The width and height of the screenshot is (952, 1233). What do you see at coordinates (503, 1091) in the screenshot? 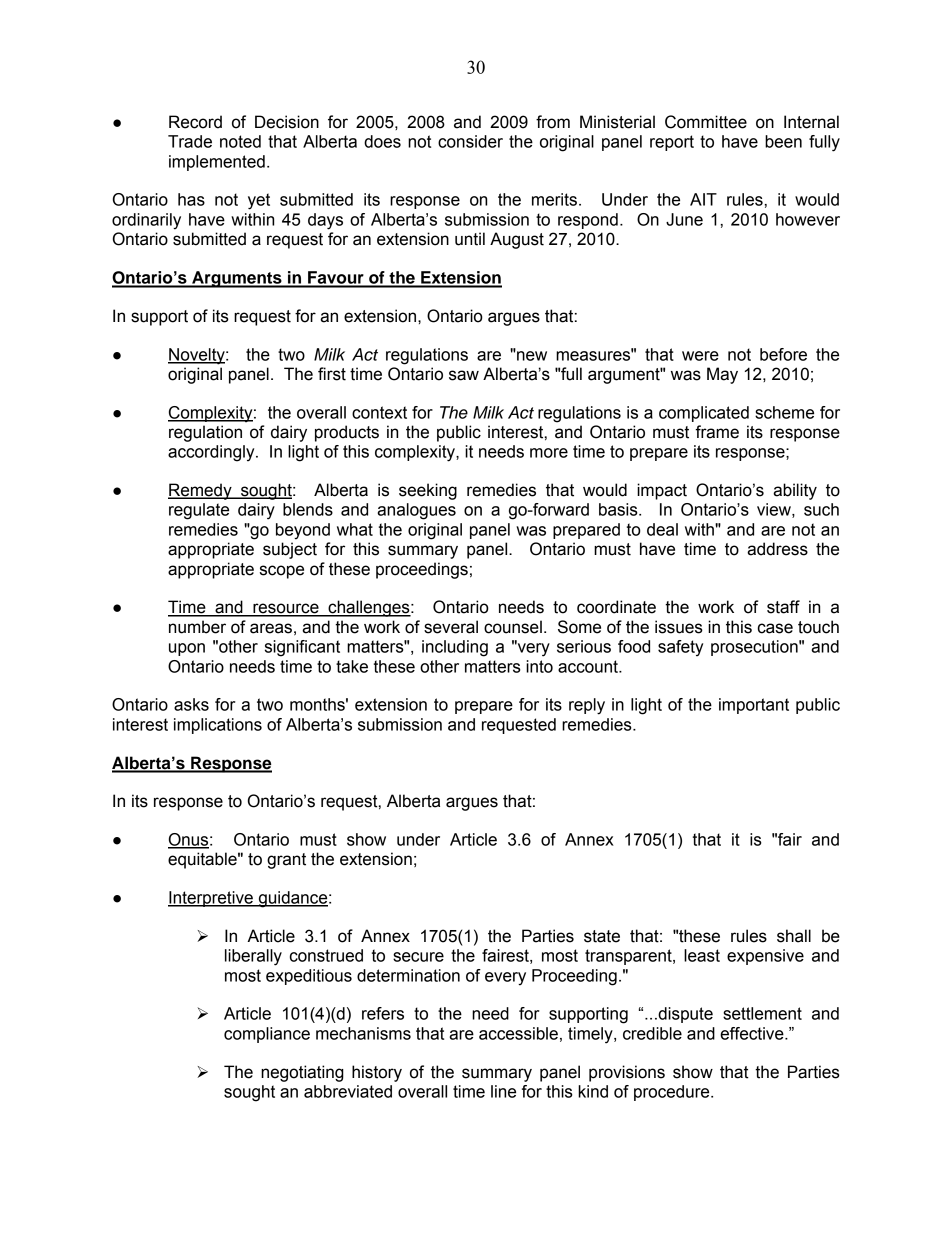
I see `line` at bounding box center [503, 1091].
